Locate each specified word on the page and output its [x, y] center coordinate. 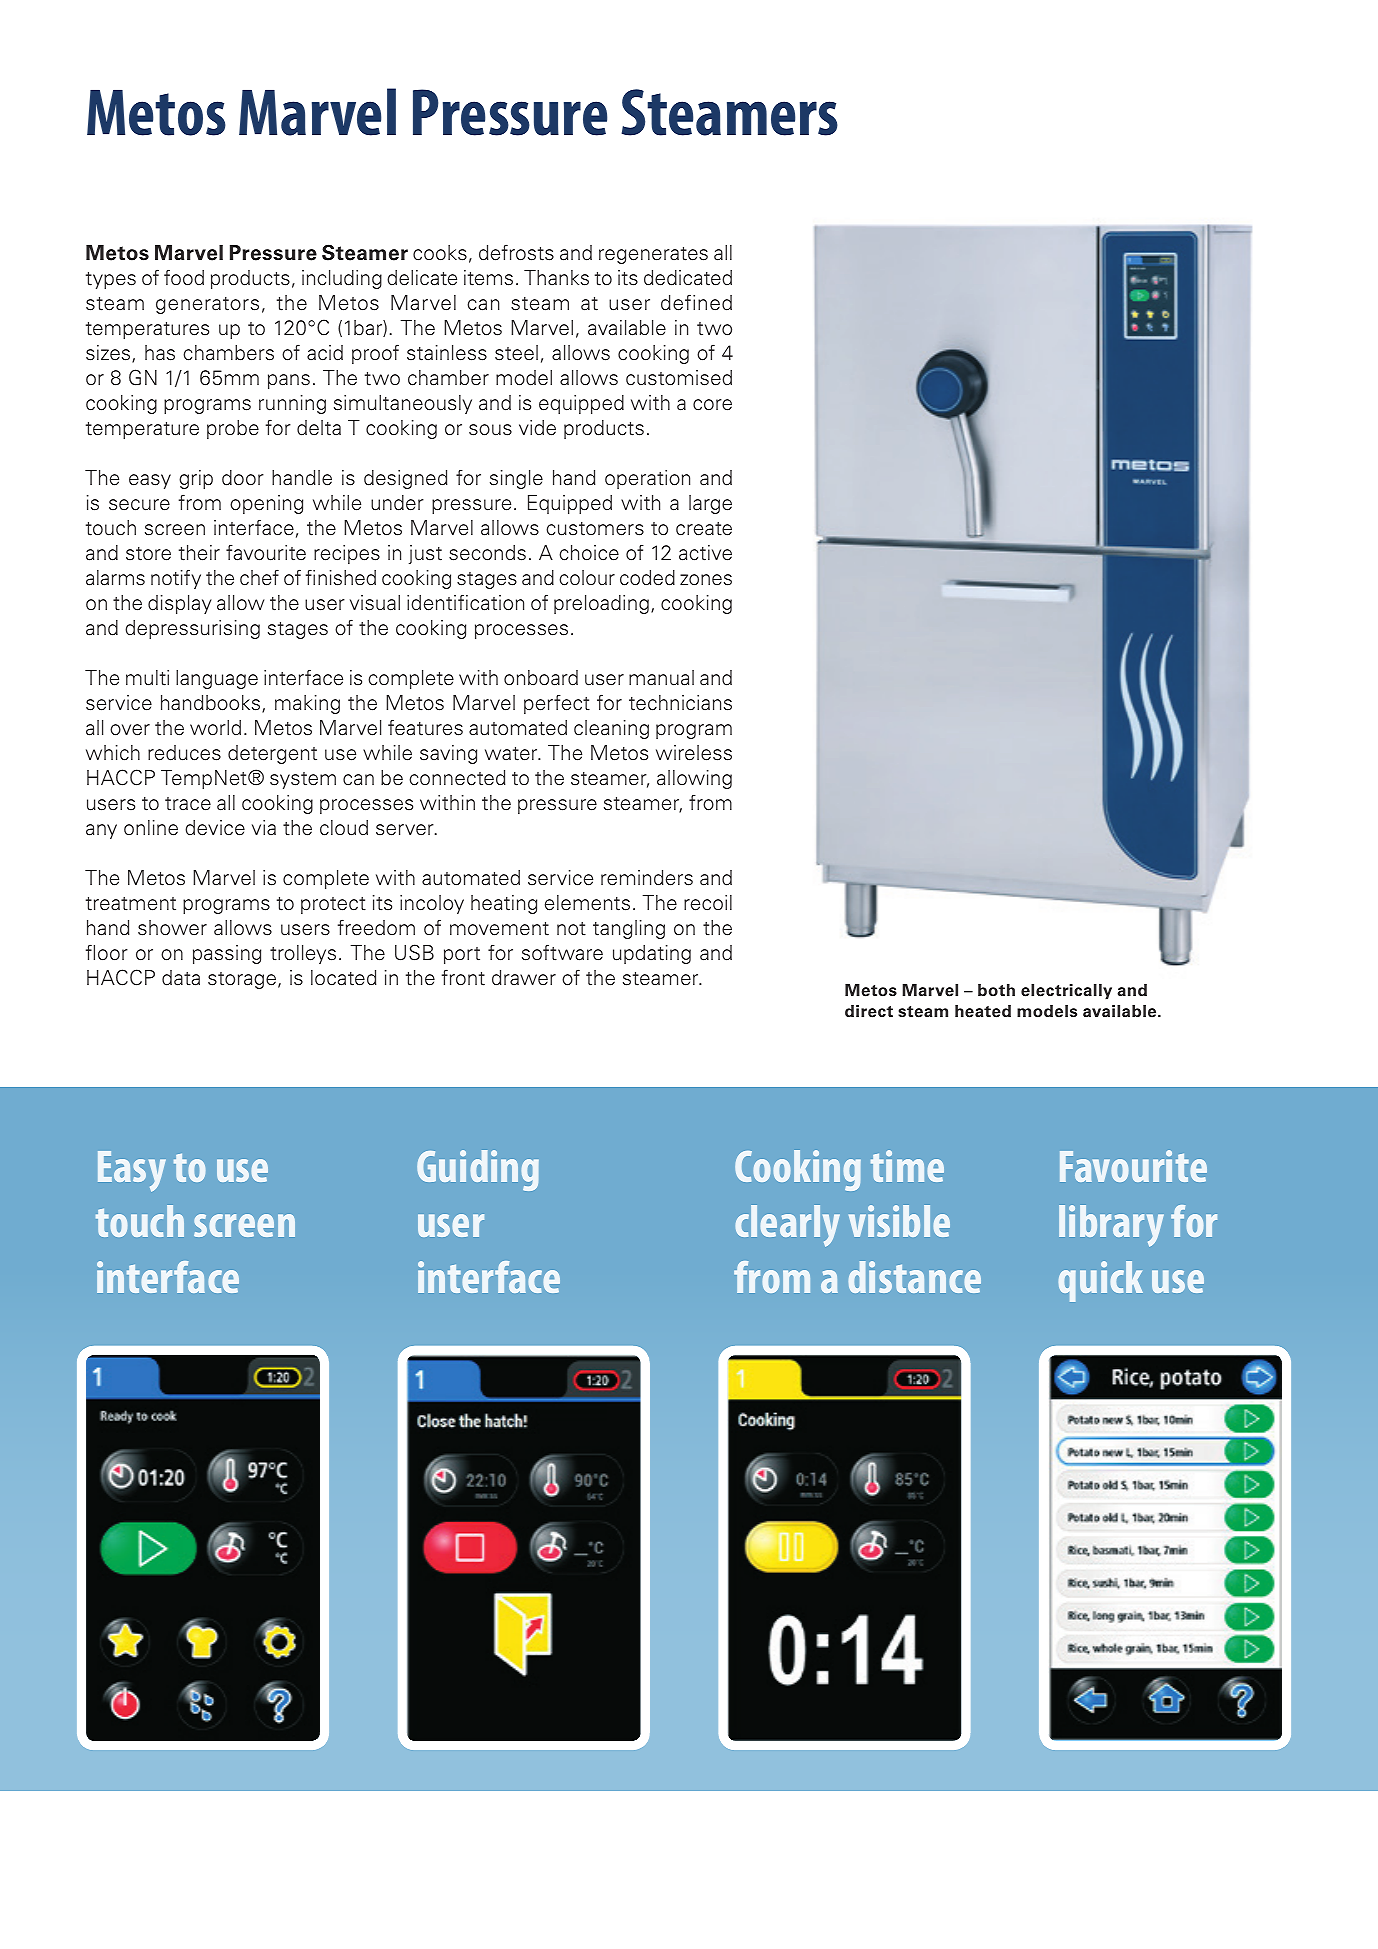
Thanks [556, 278]
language [217, 679]
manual [661, 678]
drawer [524, 978]
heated [983, 1011]
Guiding [478, 1170]
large [710, 504]
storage [243, 980]
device [215, 828]
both [996, 990]
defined [696, 302]
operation [647, 479]
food [184, 277]
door [243, 478]
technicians [680, 703]
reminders [647, 878]
